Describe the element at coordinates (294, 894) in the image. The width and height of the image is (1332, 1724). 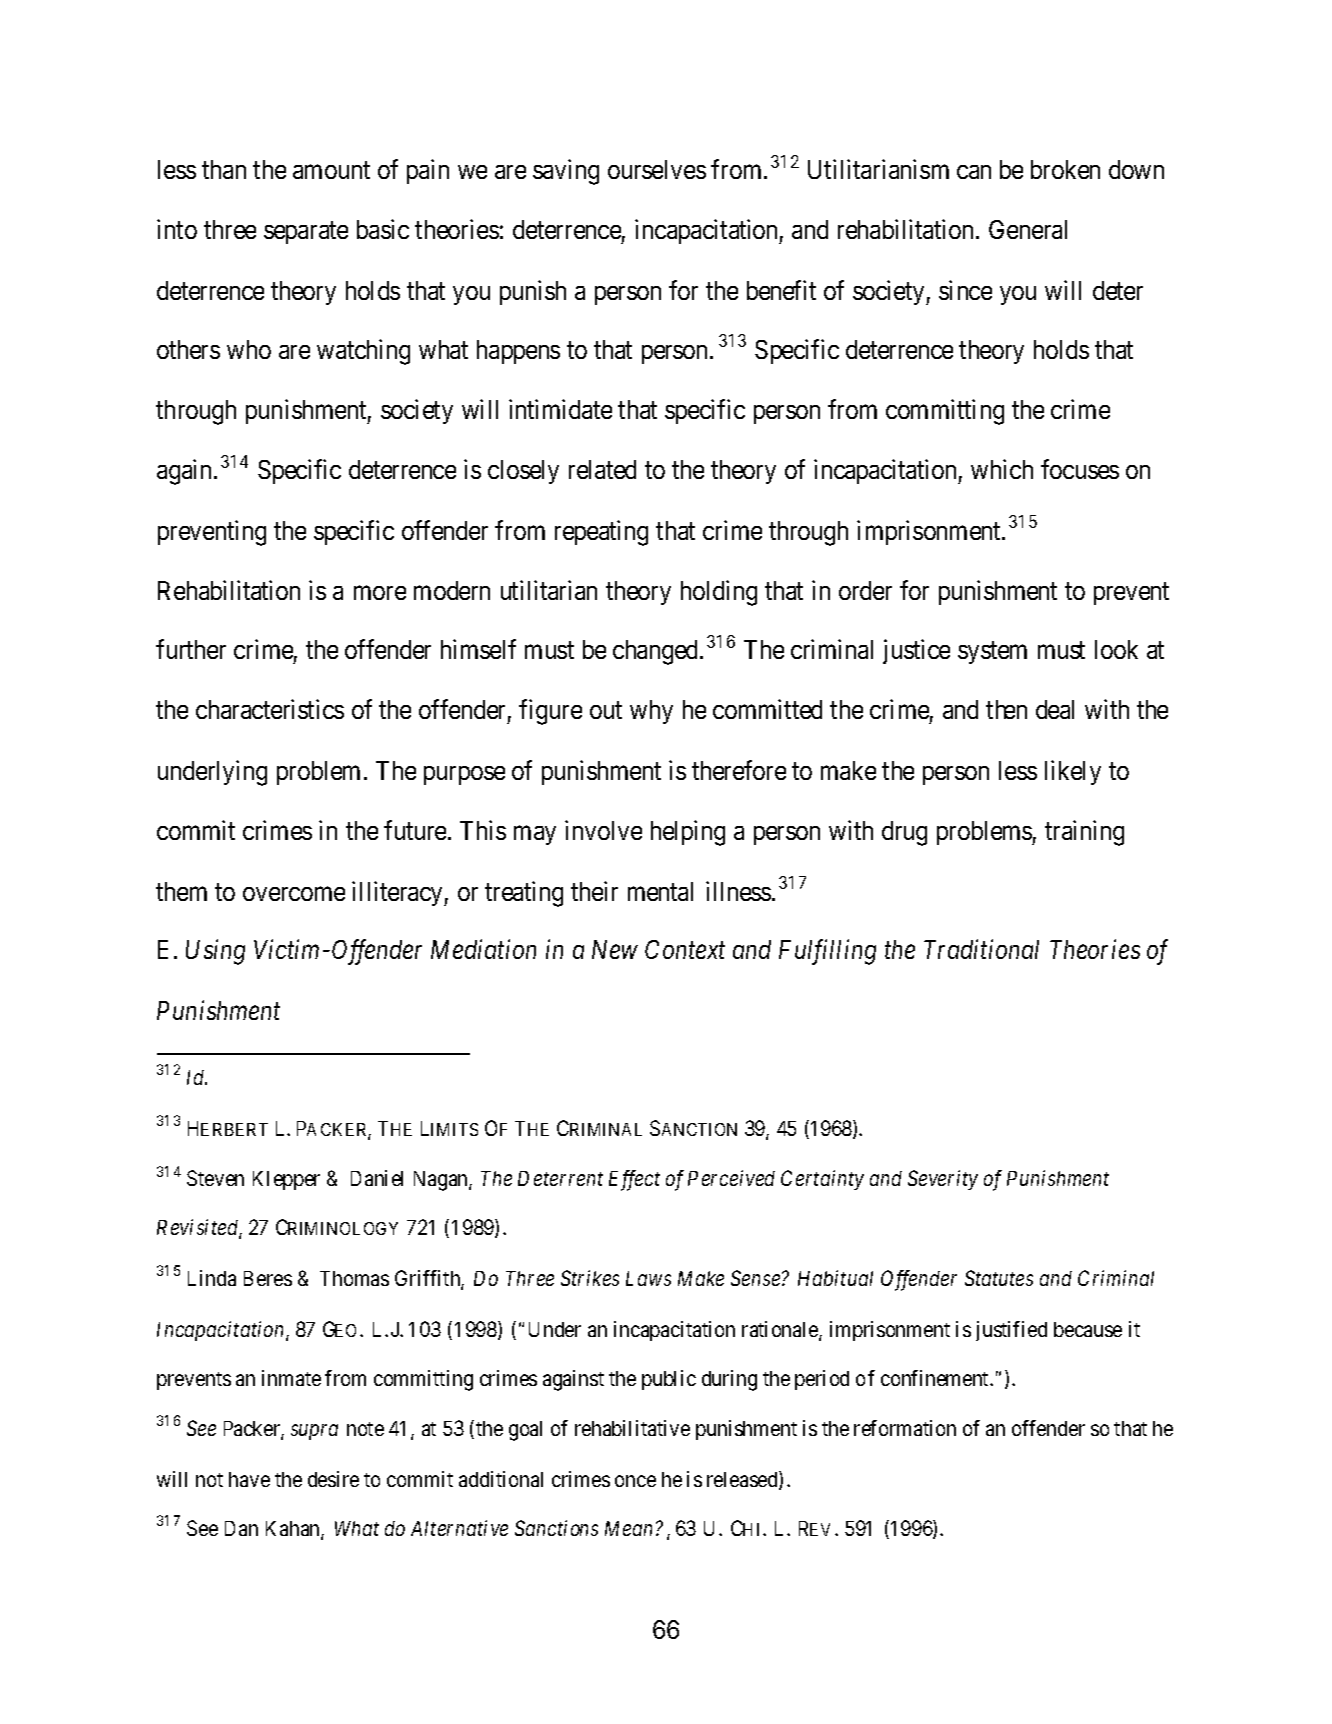
I see `overcome` at that location.
